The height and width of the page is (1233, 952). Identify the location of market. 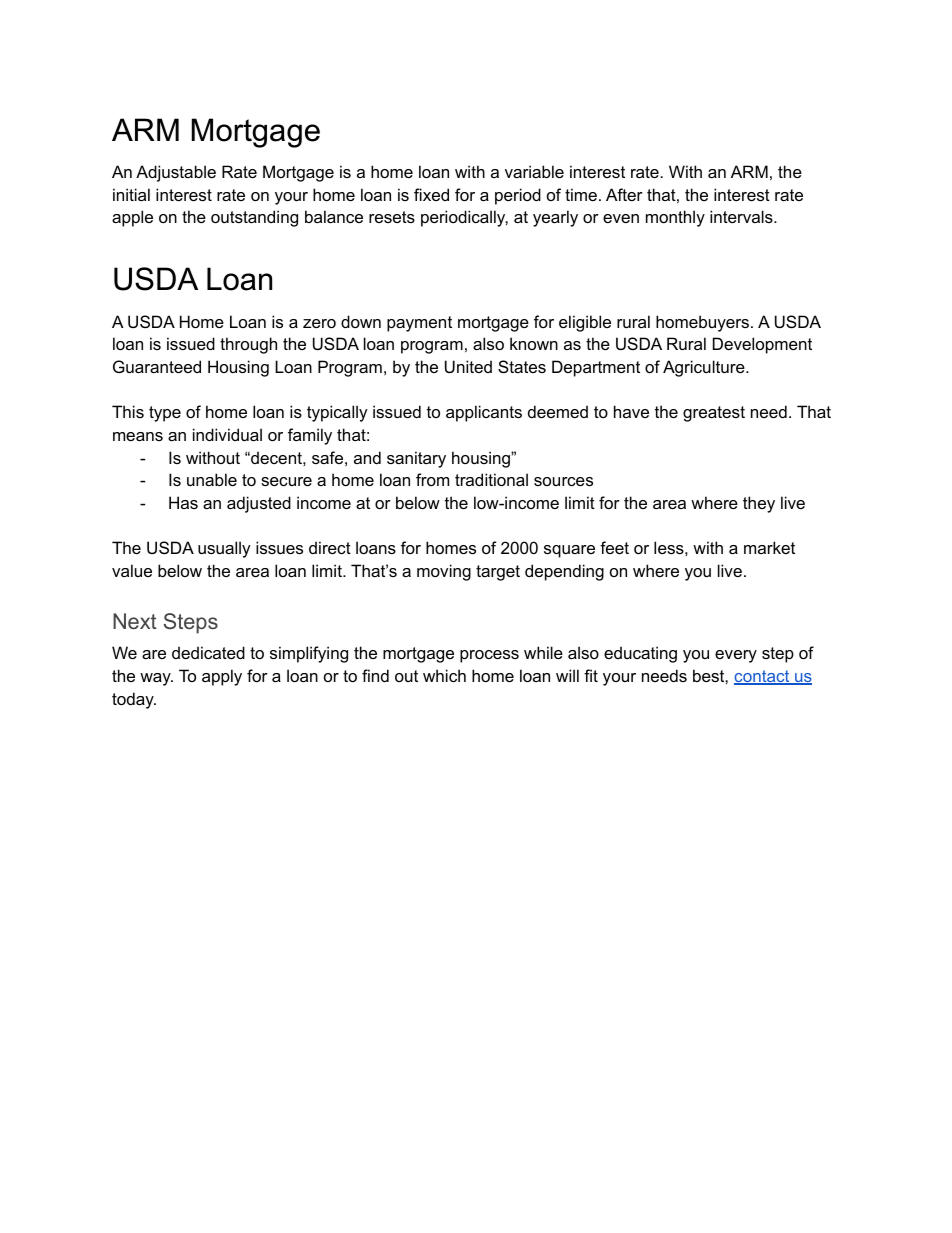
(769, 547).
